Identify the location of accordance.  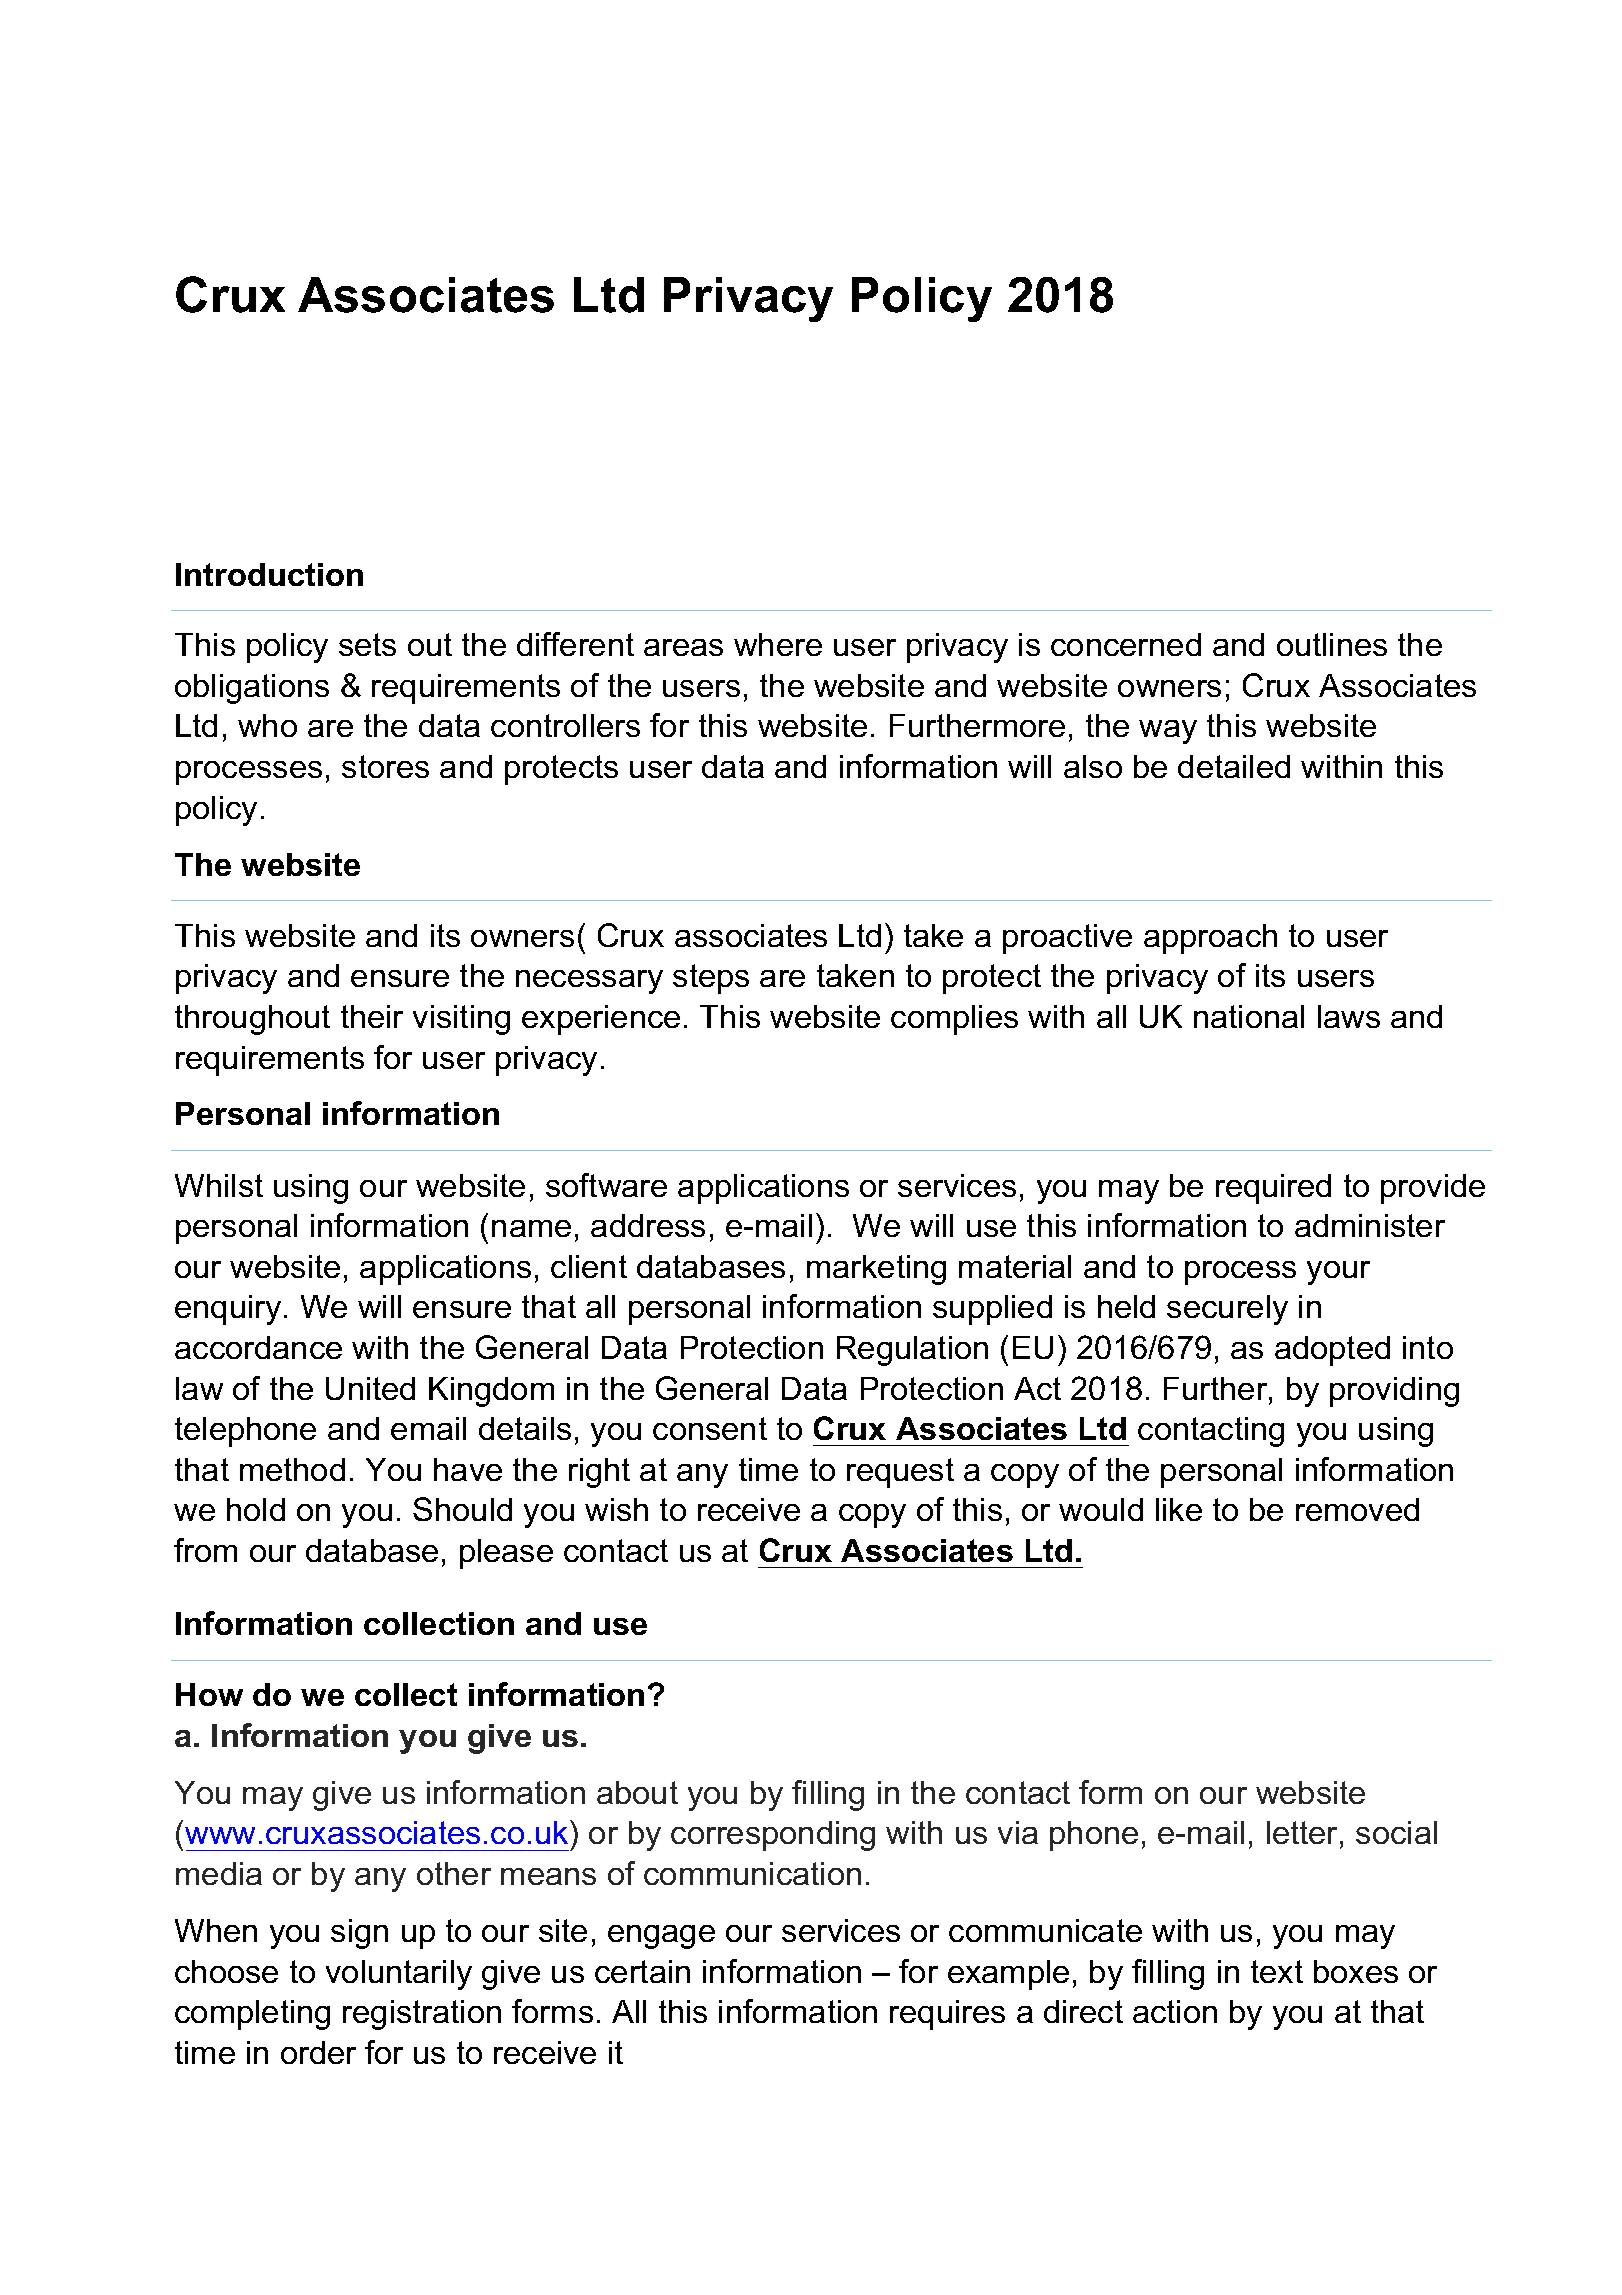
(258, 1347).
